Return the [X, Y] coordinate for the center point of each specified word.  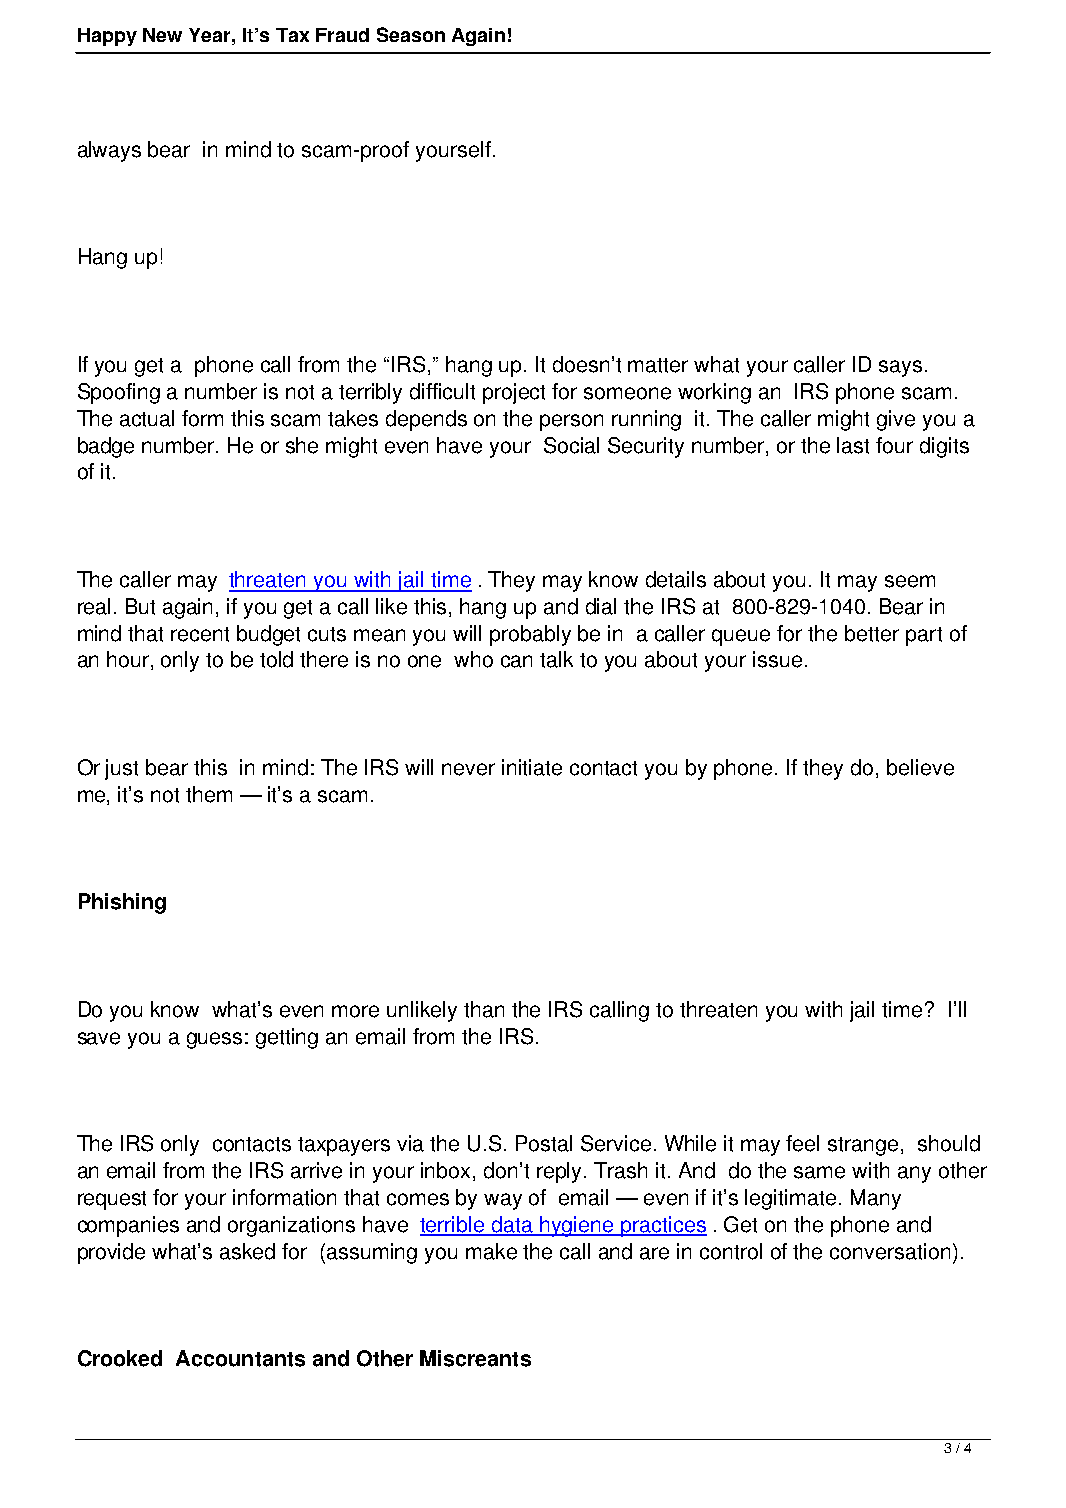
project [514, 393]
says [900, 368]
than [484, 1009]
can [516, 661]
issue [777, 659]
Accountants [240, 1358]
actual [147, 418]
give [896, 420]
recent [200, 634]
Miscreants [475, 1358]
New [162, 35]
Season [411, 34]
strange [863, 1146]
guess [214, 1040]
